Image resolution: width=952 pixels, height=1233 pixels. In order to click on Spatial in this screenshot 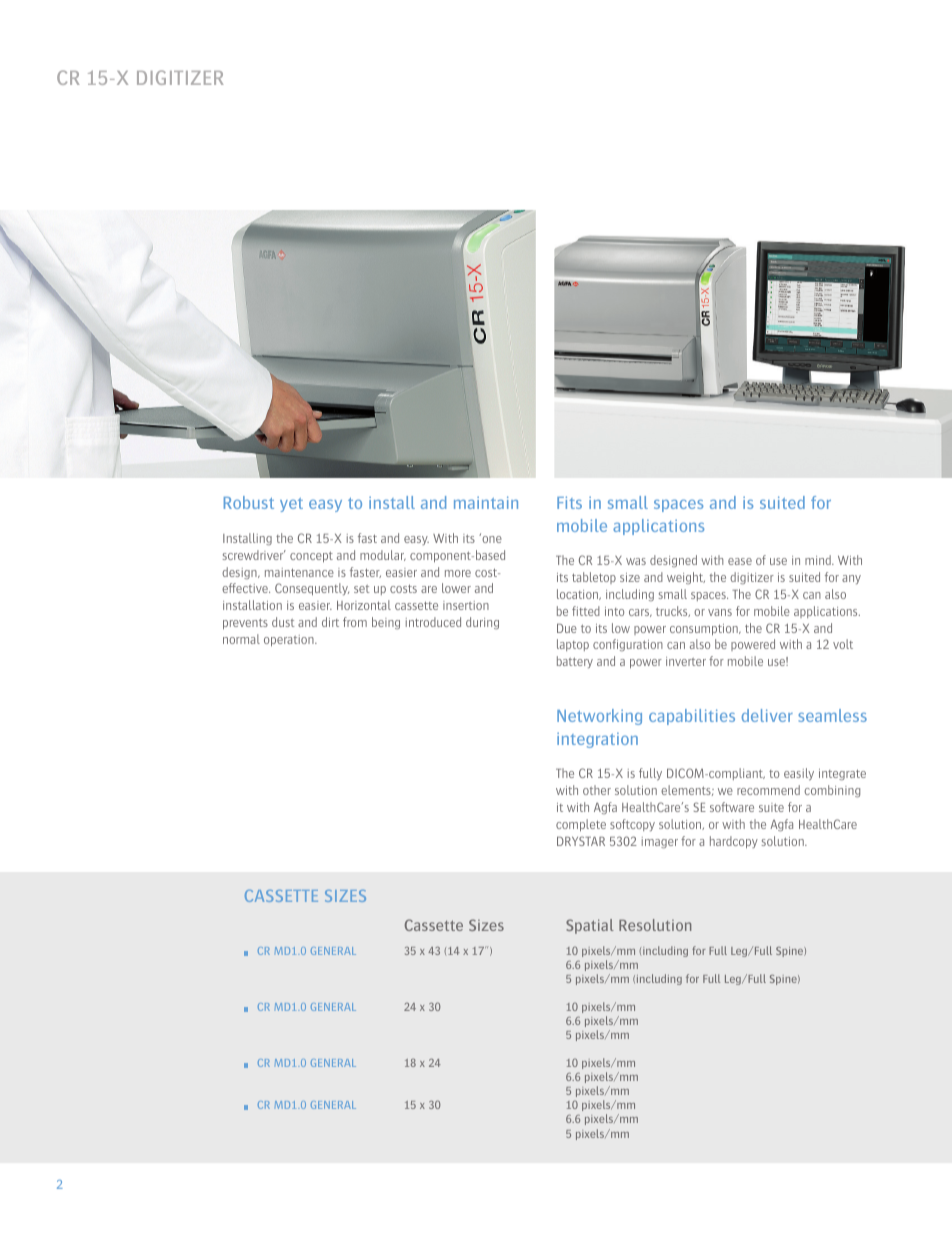, I will do `click(590, 926)`.
